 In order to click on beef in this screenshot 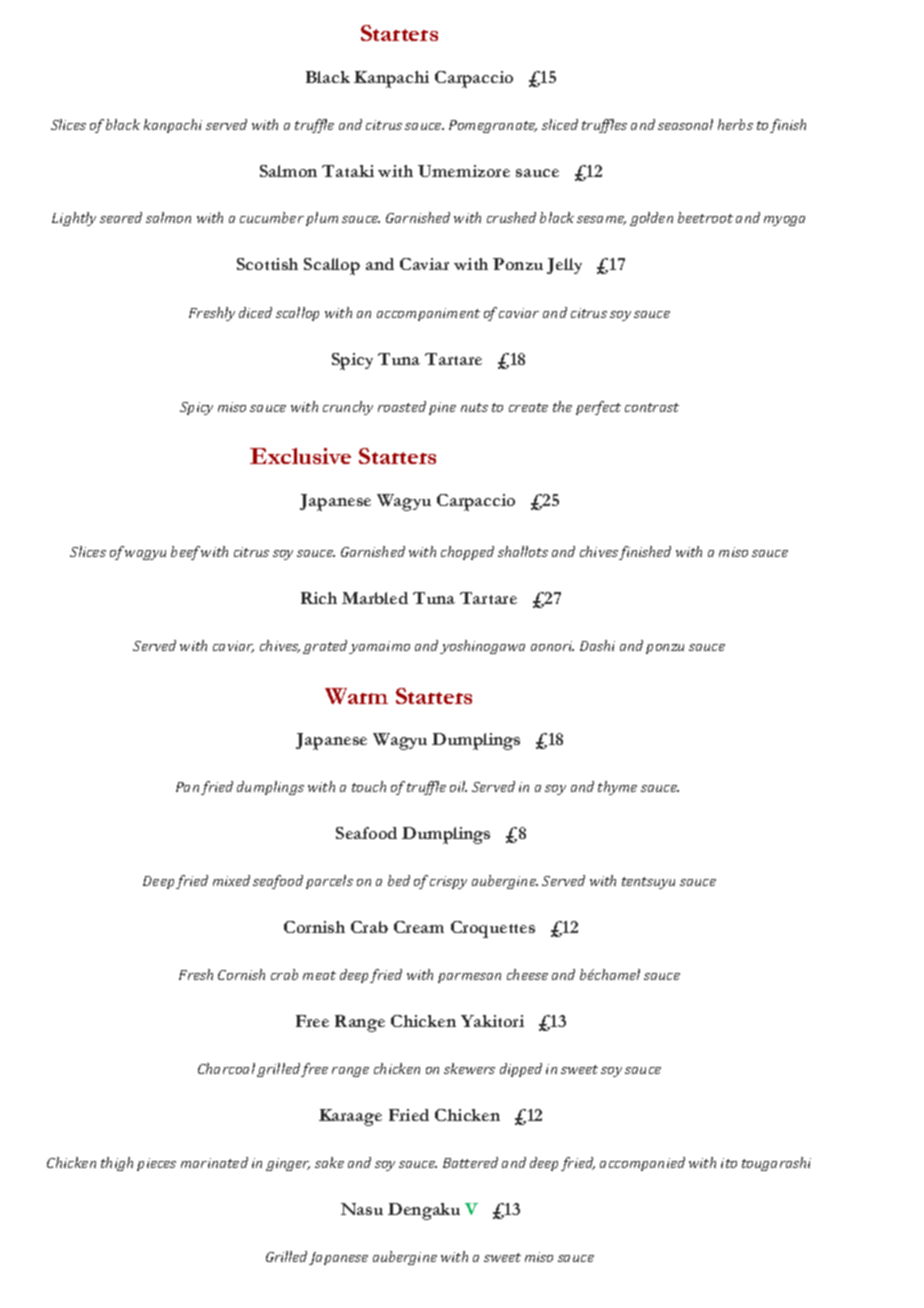, I will do `click(185, 553)`.
